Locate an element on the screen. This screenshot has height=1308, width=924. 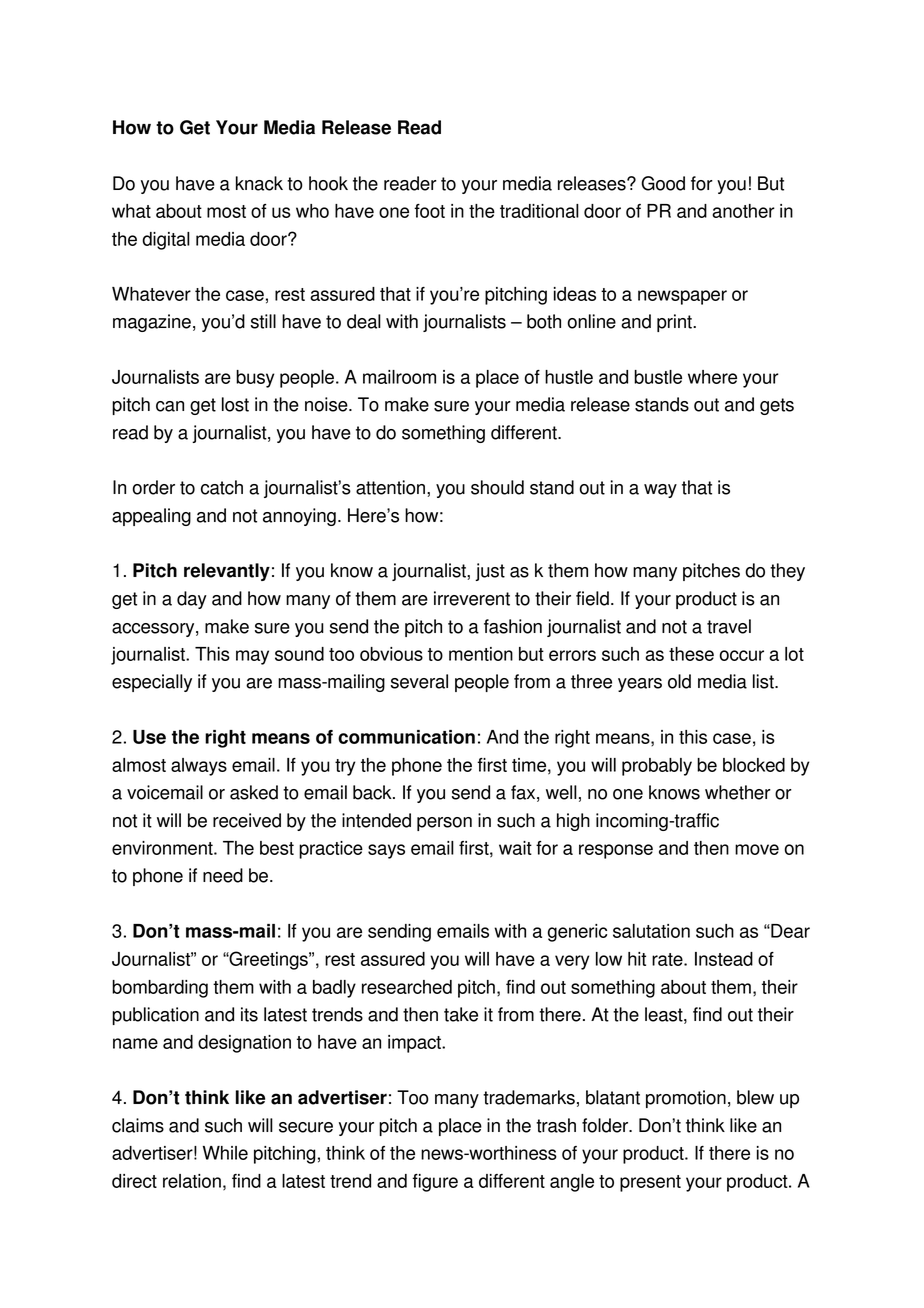
move is located at coordinates (757, 849).
